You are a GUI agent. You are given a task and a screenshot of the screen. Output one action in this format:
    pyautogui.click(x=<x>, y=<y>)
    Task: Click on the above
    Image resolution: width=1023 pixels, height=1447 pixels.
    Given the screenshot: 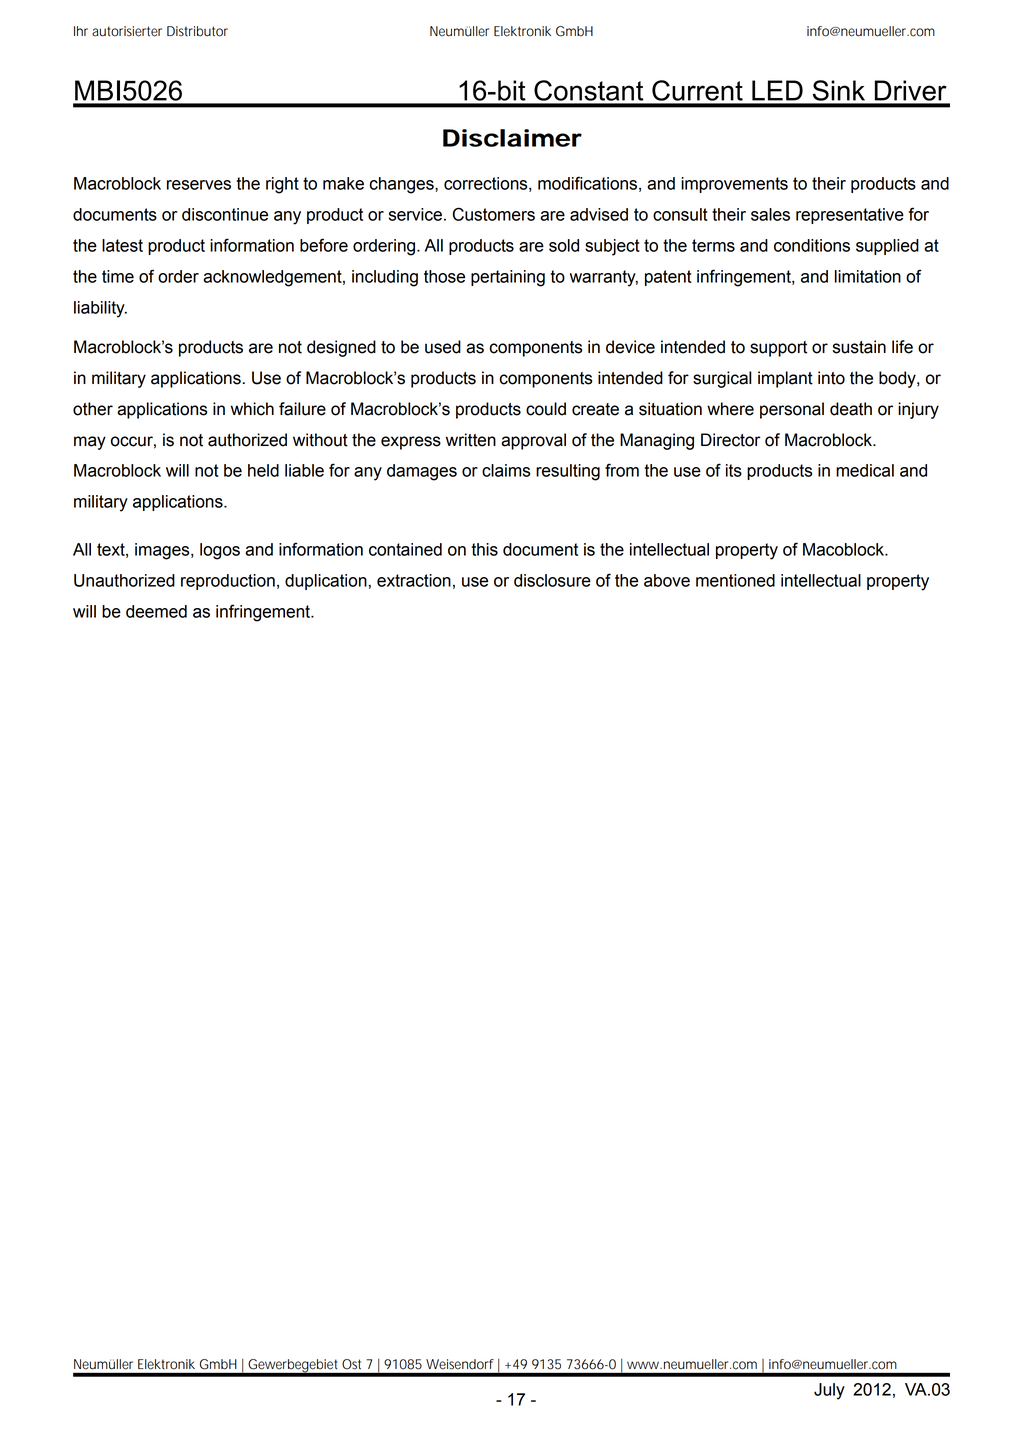 What is the action you would take?
    pyautogui.click(x=667, y=580)
